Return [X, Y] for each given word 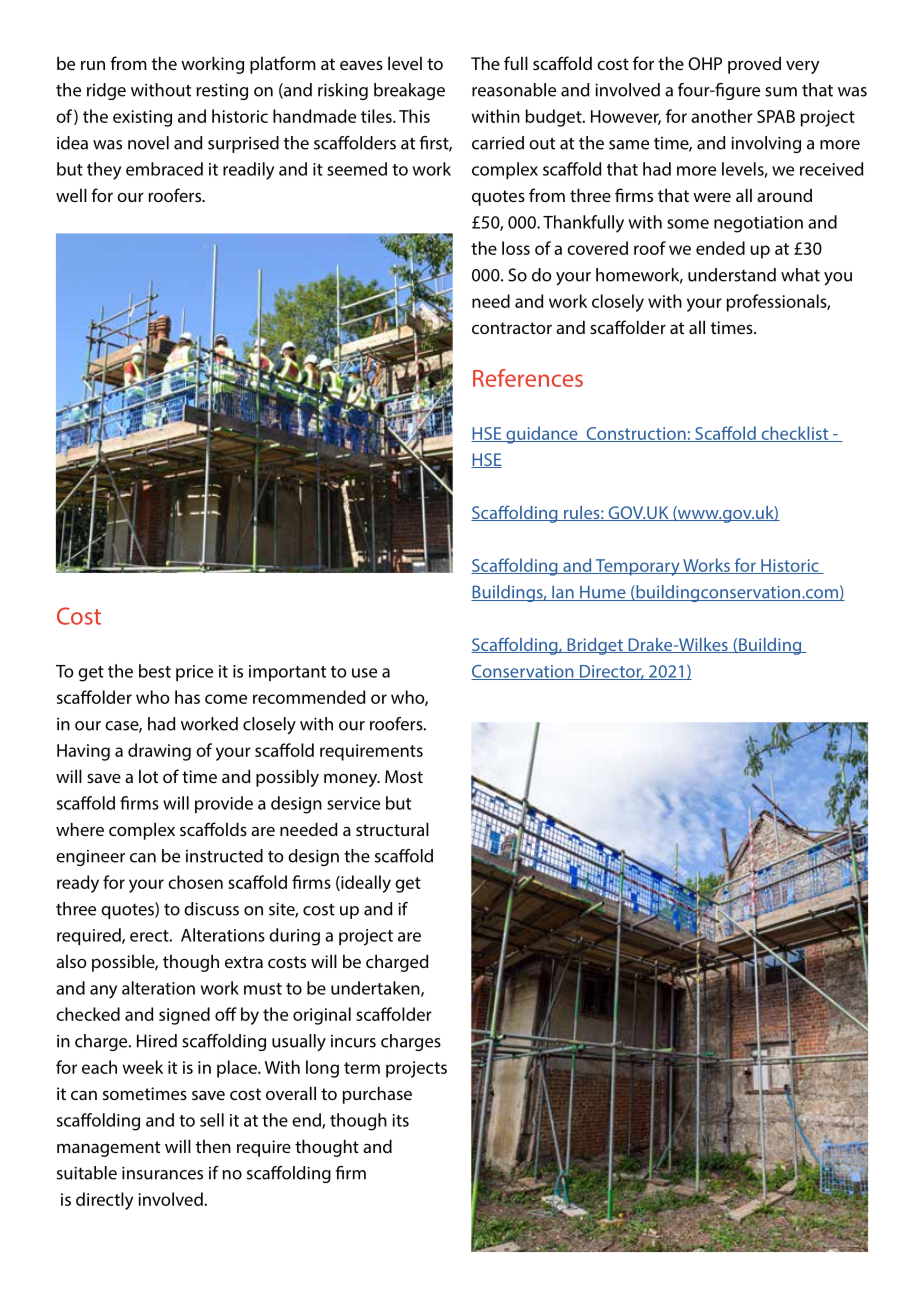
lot [148, 776]
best [155, 671]
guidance [542, 435]
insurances [162, 1173]
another [722, 116]
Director [611, 672]
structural [392, 829]
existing [142, 118]
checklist [795, 434]
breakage [409, 91]
